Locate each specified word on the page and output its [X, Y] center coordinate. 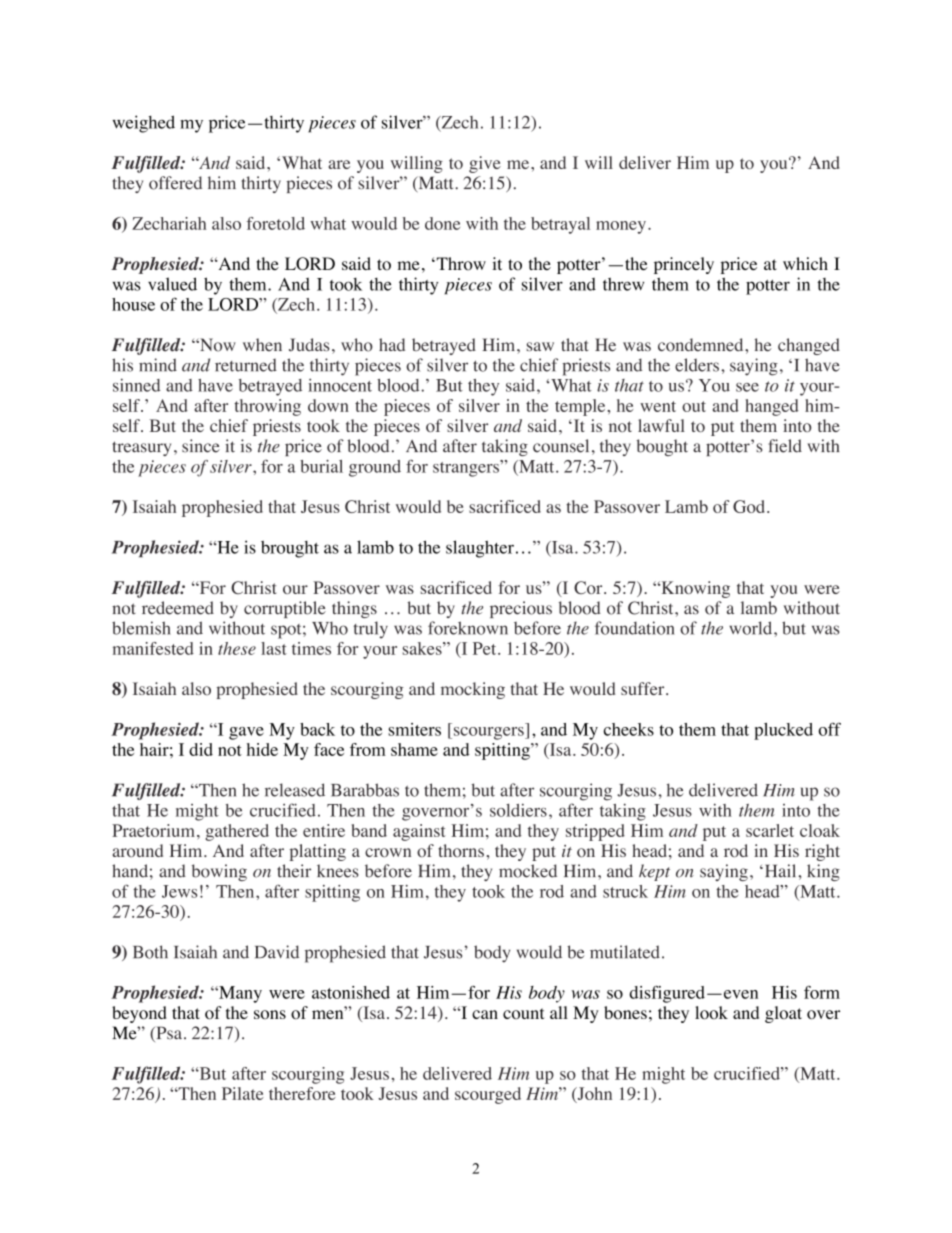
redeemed [178, 608]
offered [175, 183]
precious [521, 609]
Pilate [243, 1093]
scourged [488, 1095]
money [621, 227]
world [752, 628]
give [485, 164]
